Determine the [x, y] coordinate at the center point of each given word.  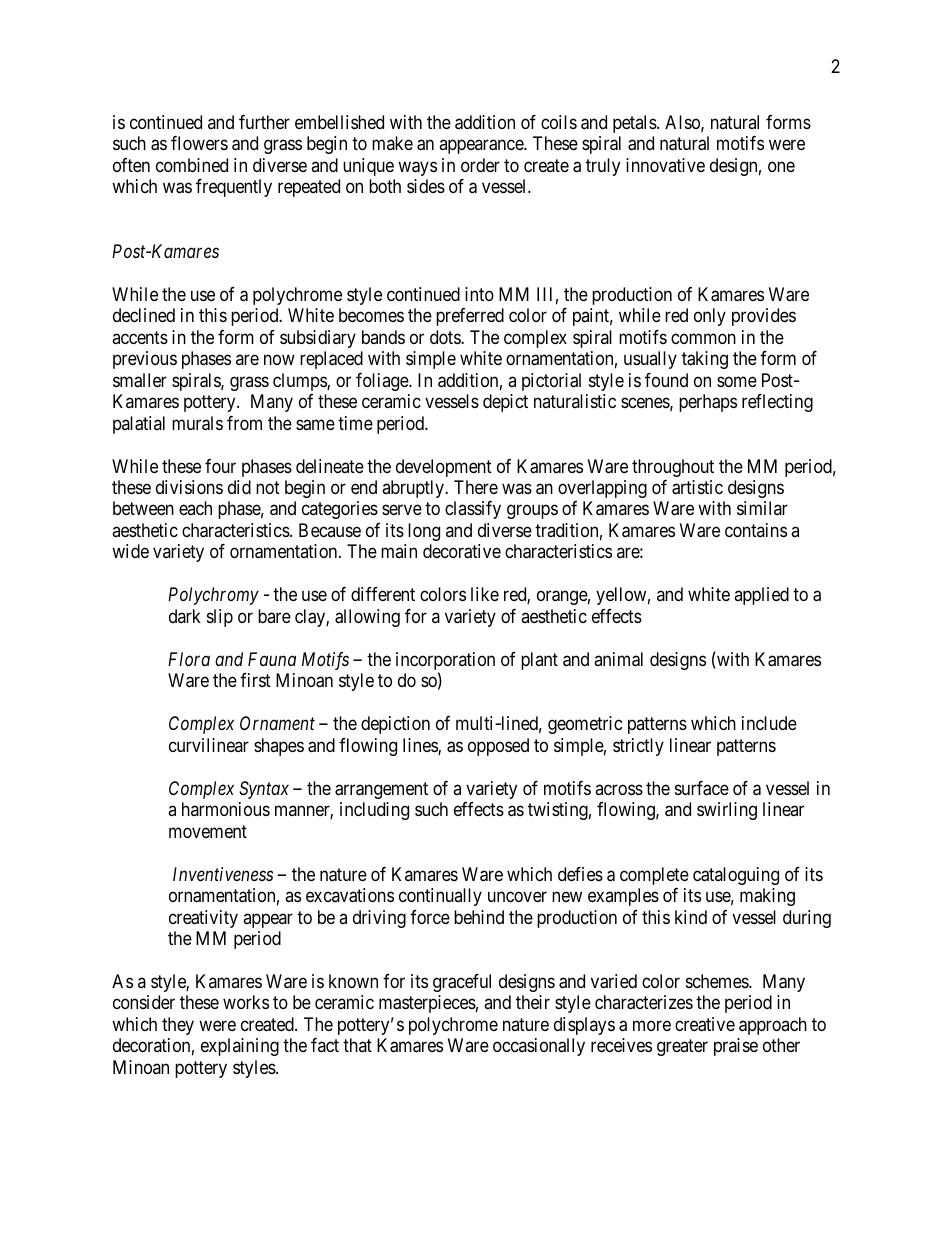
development [444, 468]
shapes [279, 747]
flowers [199, 143]
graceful [462, 983]
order [480, 165]
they [178, 1026]
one [781, 166]
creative [705, 1024]
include [769, 723]
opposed [498, 747]
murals [197, 423]
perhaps [708, 403]
